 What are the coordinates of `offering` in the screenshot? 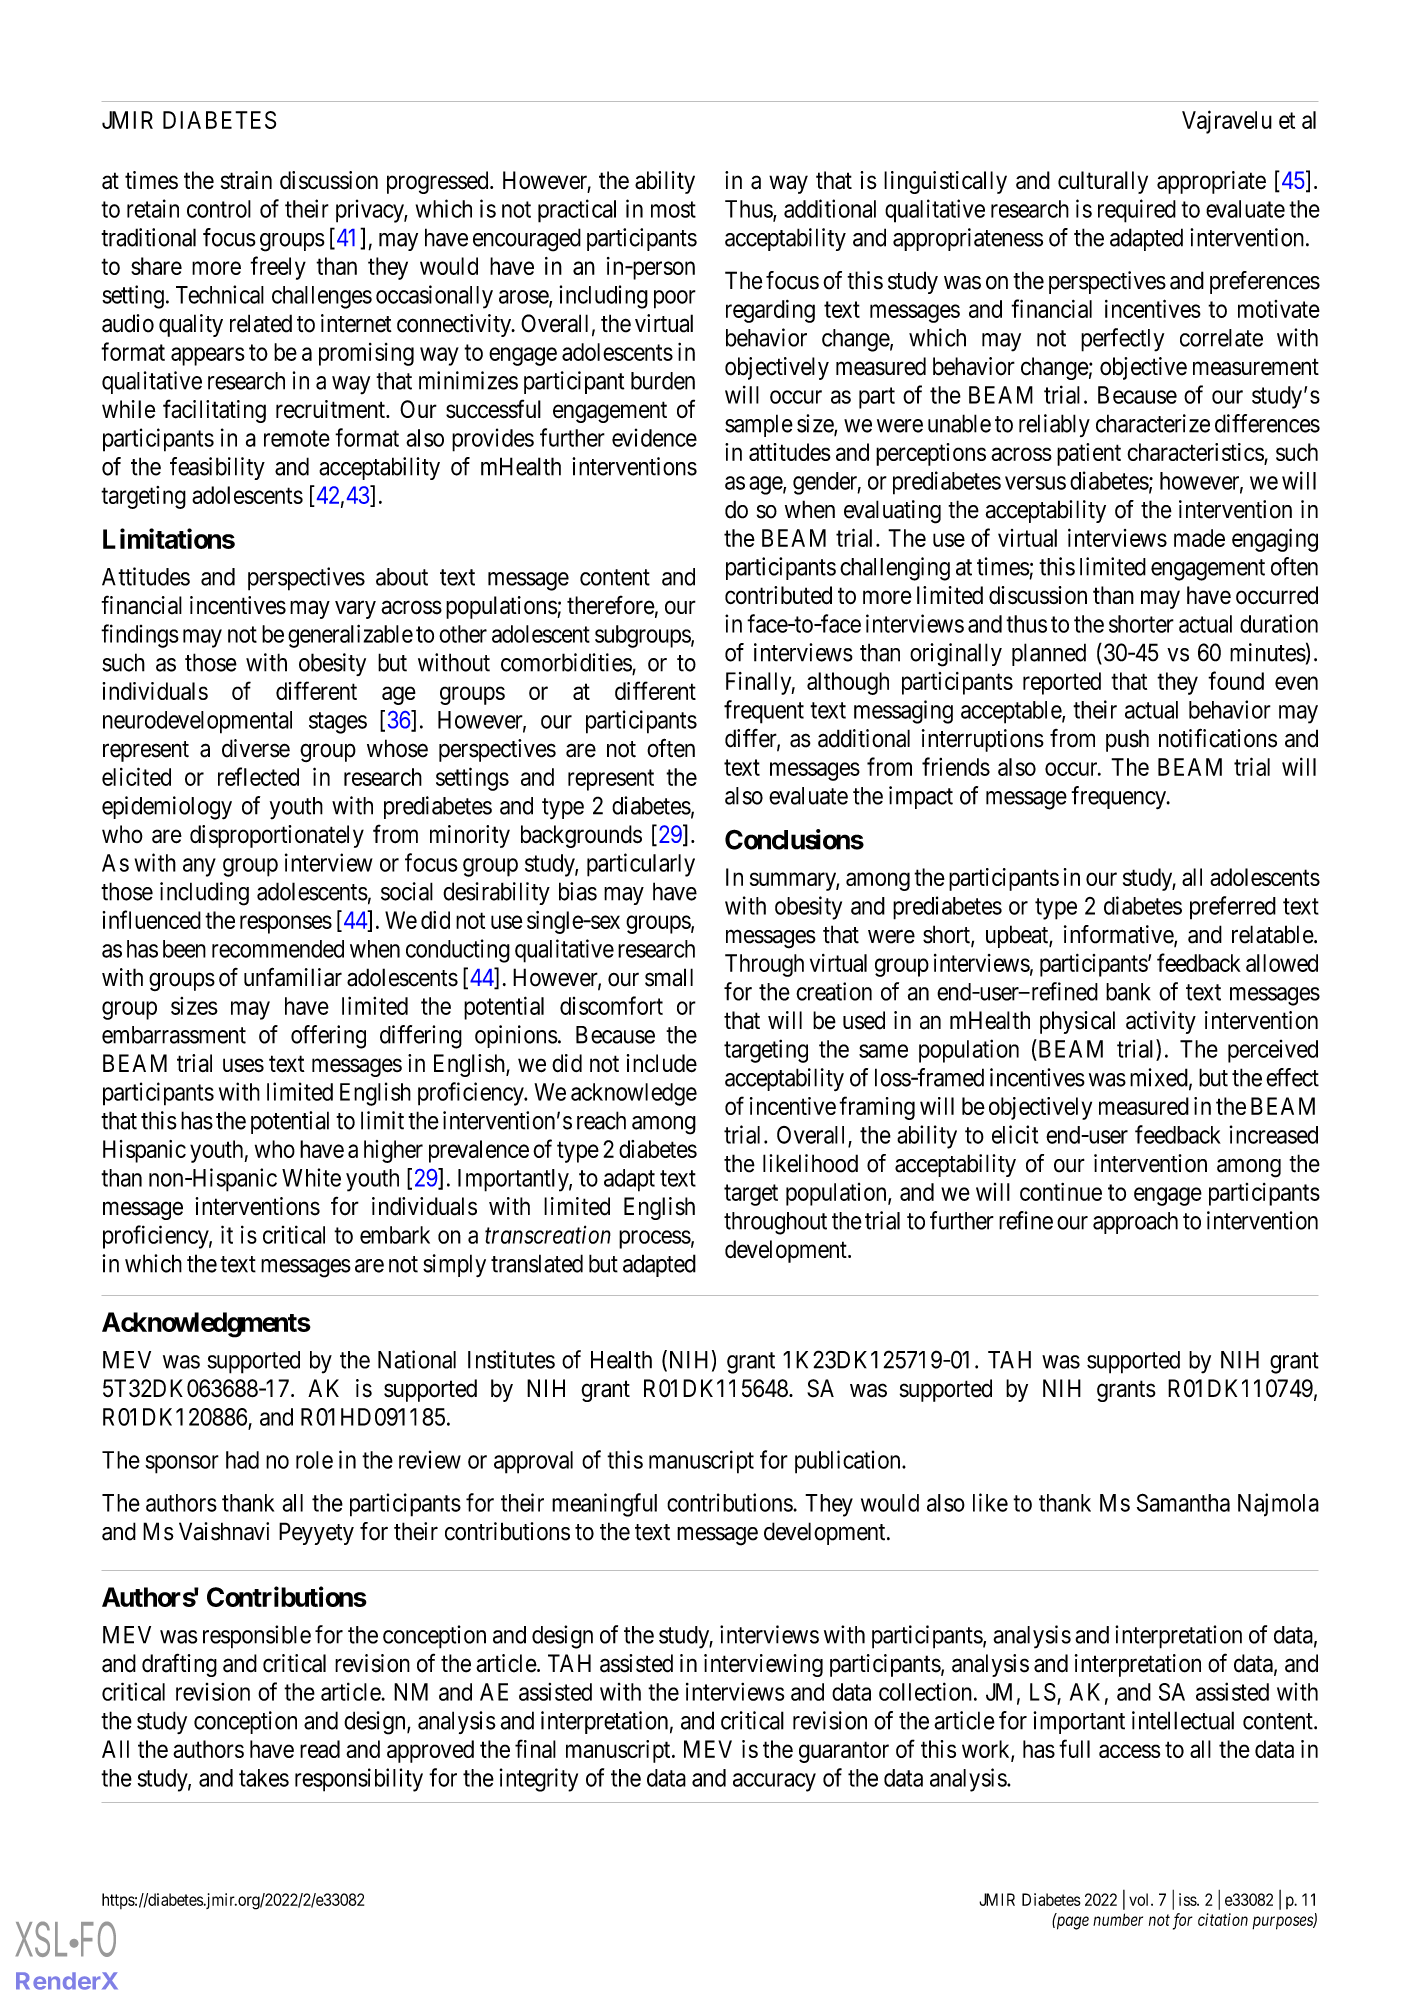 It's located at (328, 1037).
